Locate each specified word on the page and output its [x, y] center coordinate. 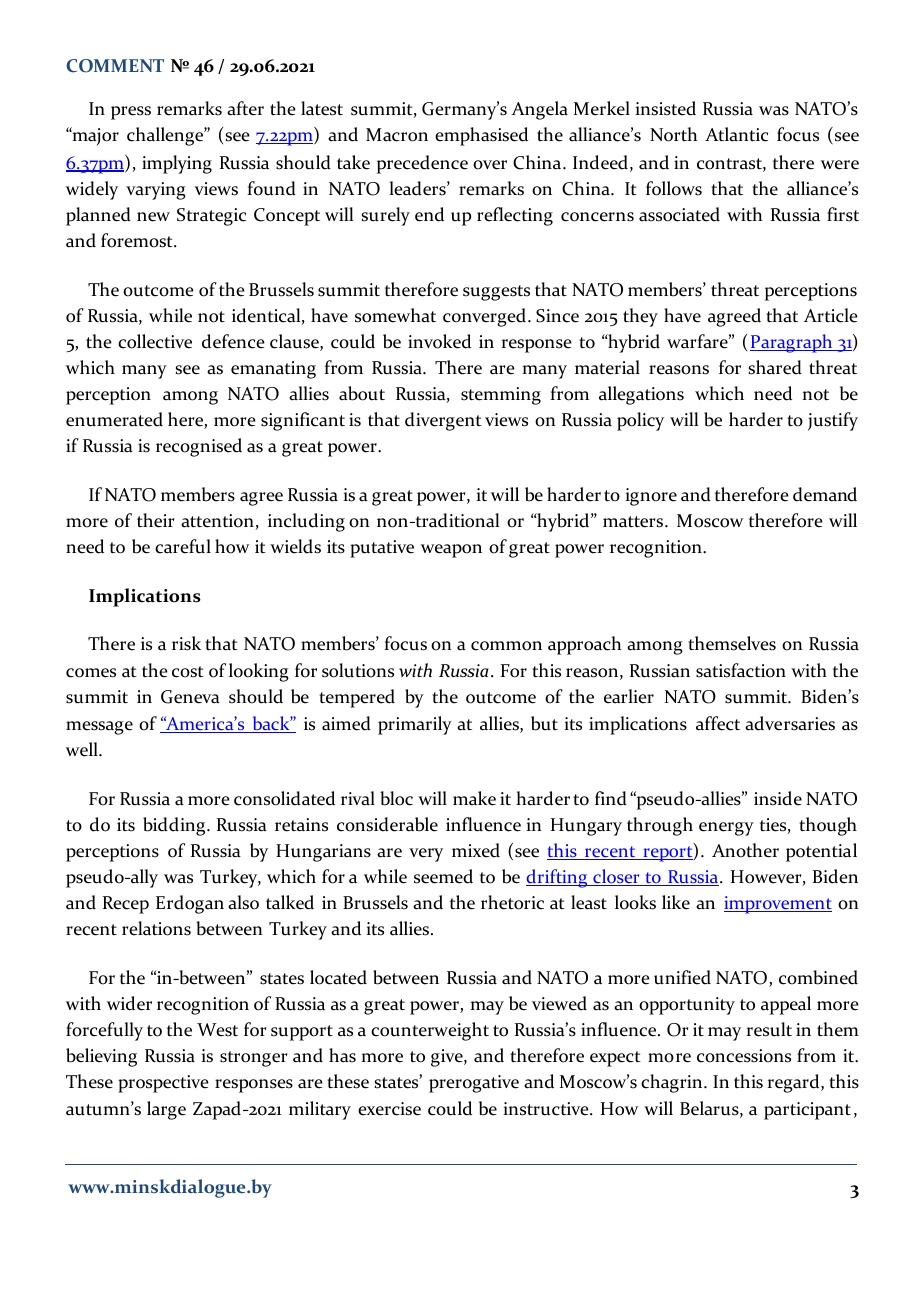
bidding [175, 826]
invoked [439, 341]
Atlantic [736, 134]
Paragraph [792, 343]
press [131, 113]
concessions [744, 1056]
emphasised [481, 136]
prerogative [474, 1084]
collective [155, 341]
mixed [476, 850]
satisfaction [741, 670]
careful [183, 546]
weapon [451, 551]
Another [745, 850]
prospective [163, 1084]
